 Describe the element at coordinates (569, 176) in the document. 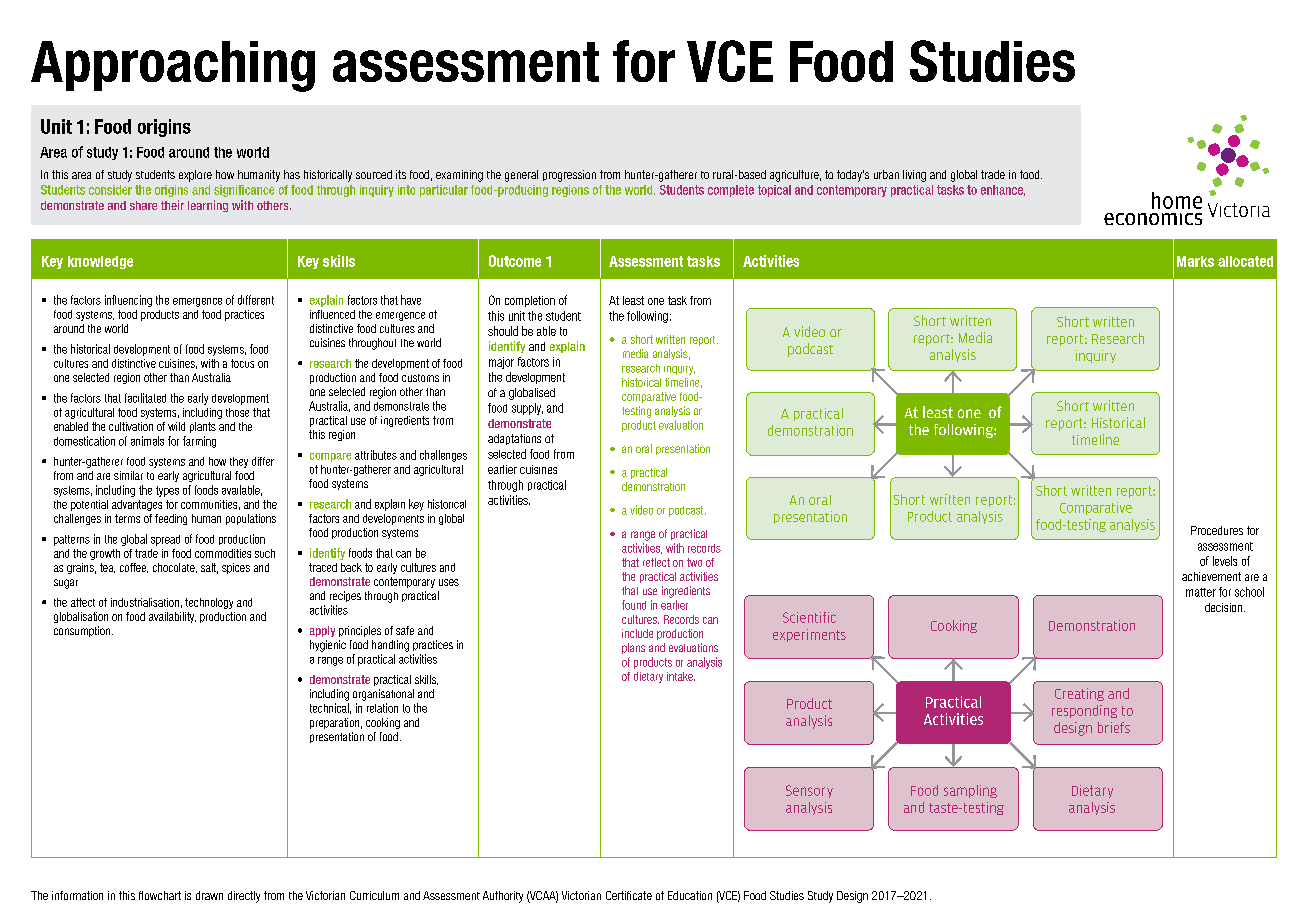

I see `progression` at that location.
